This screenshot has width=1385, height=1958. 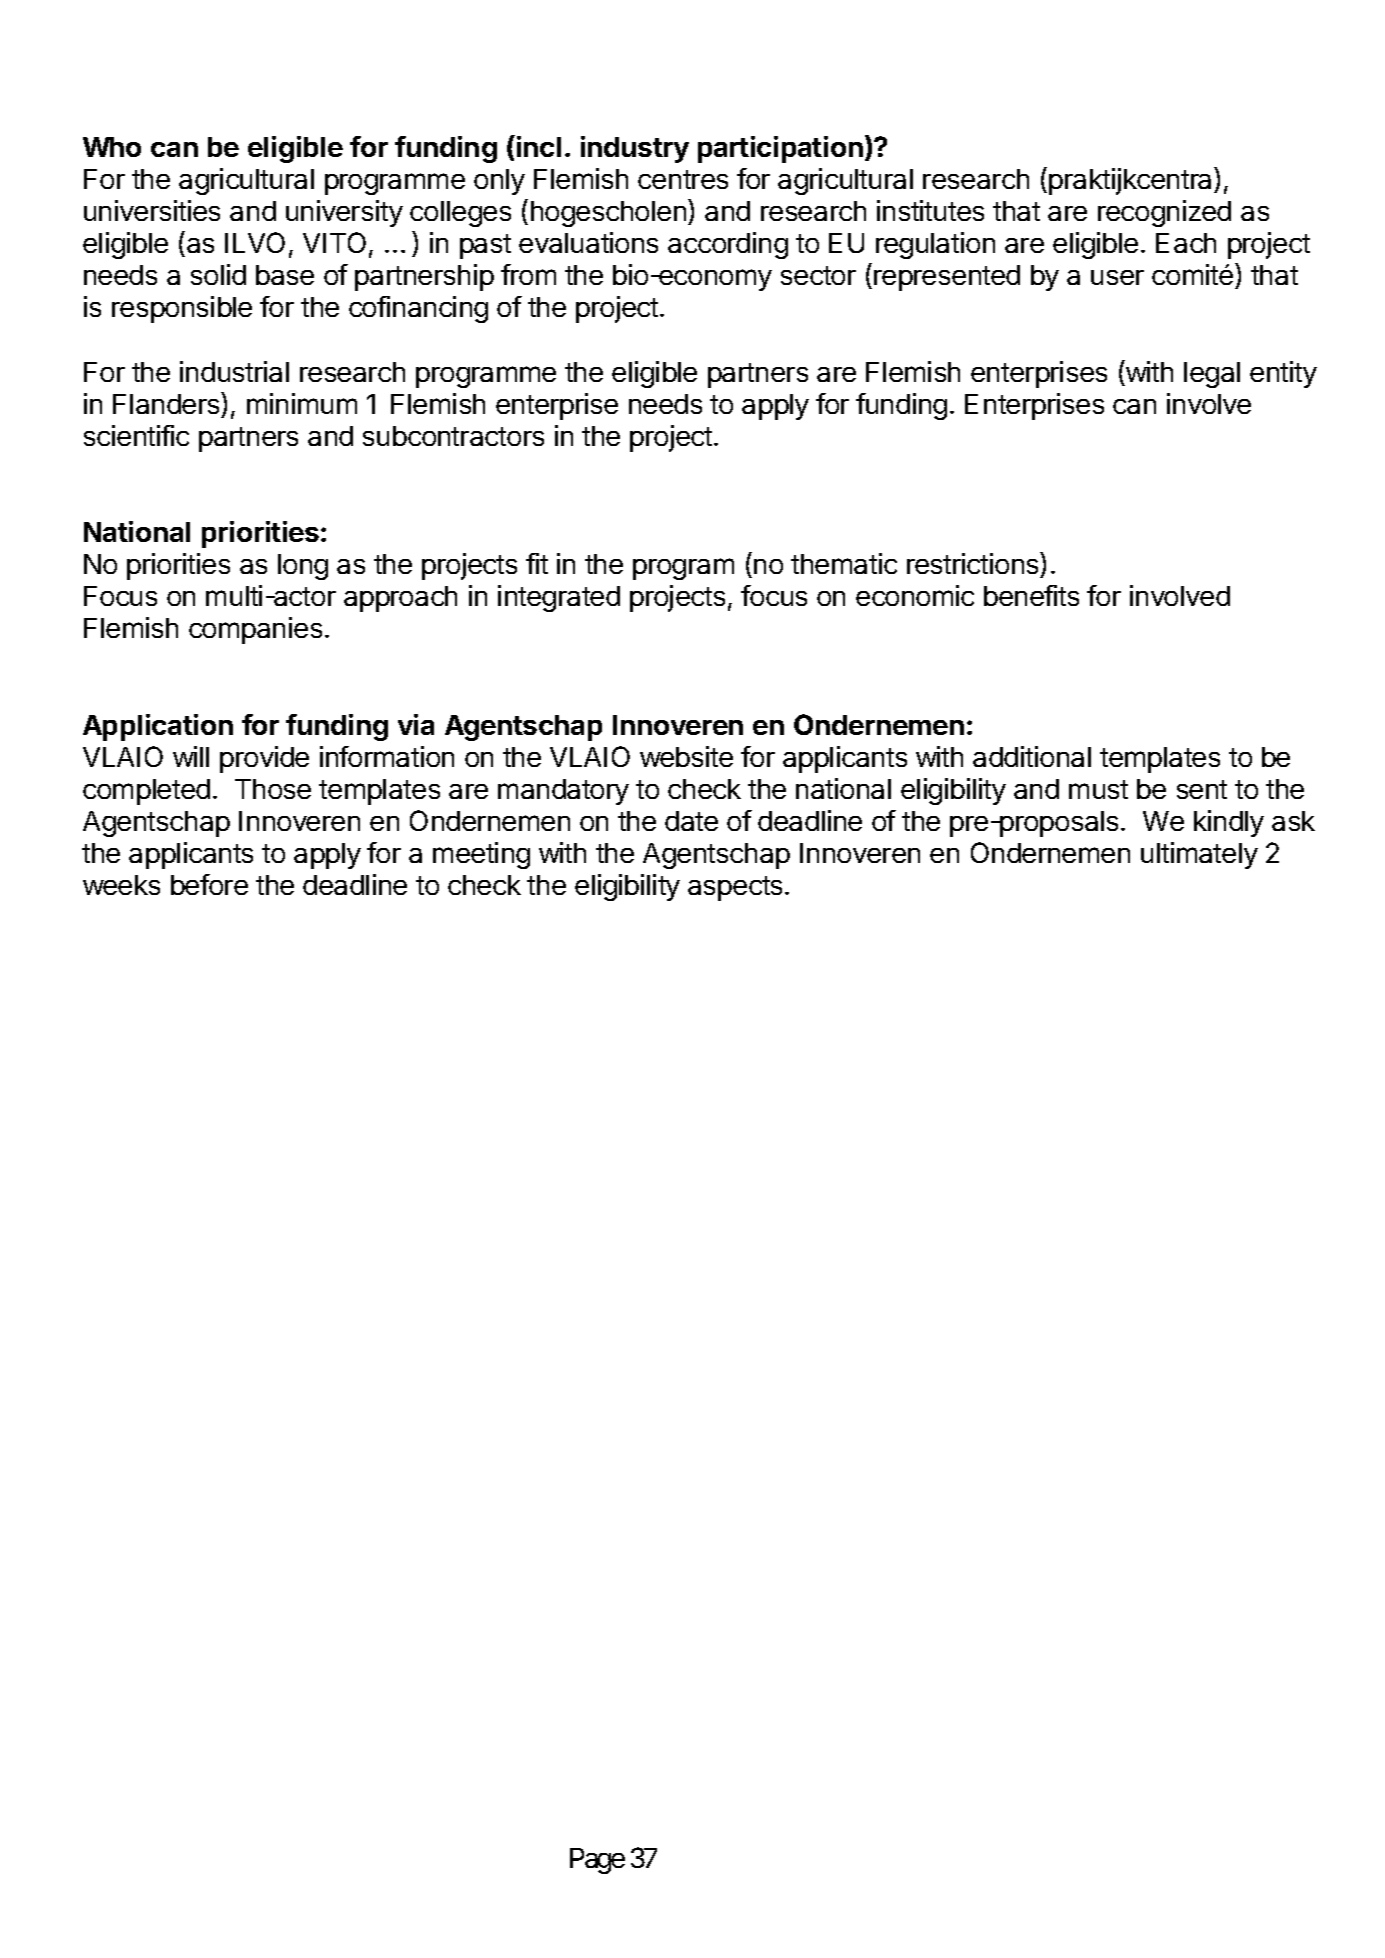 I want to click on aspects, so click(x=735, y=888).
